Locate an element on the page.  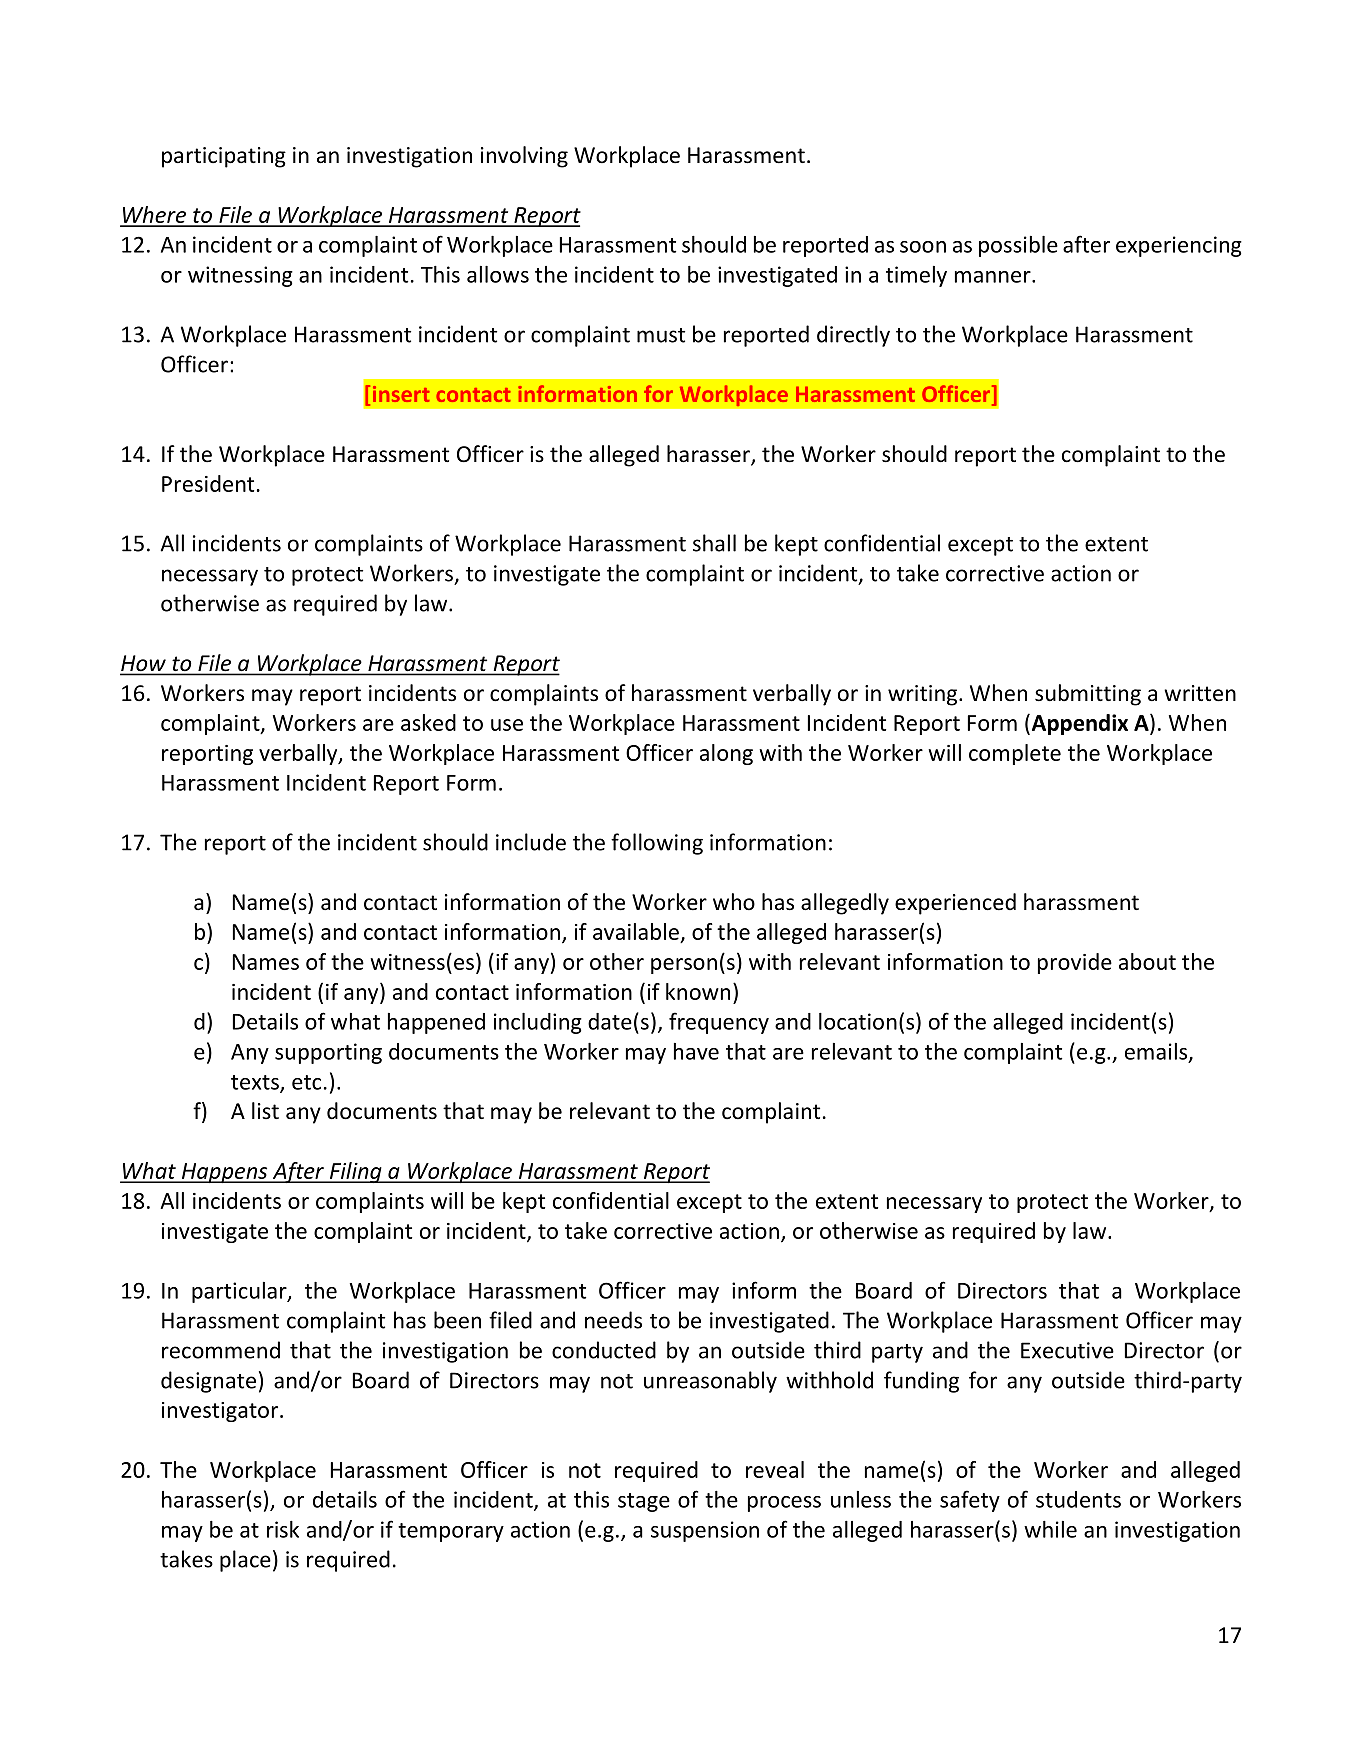
asked is located at coordinates (428, 722).
